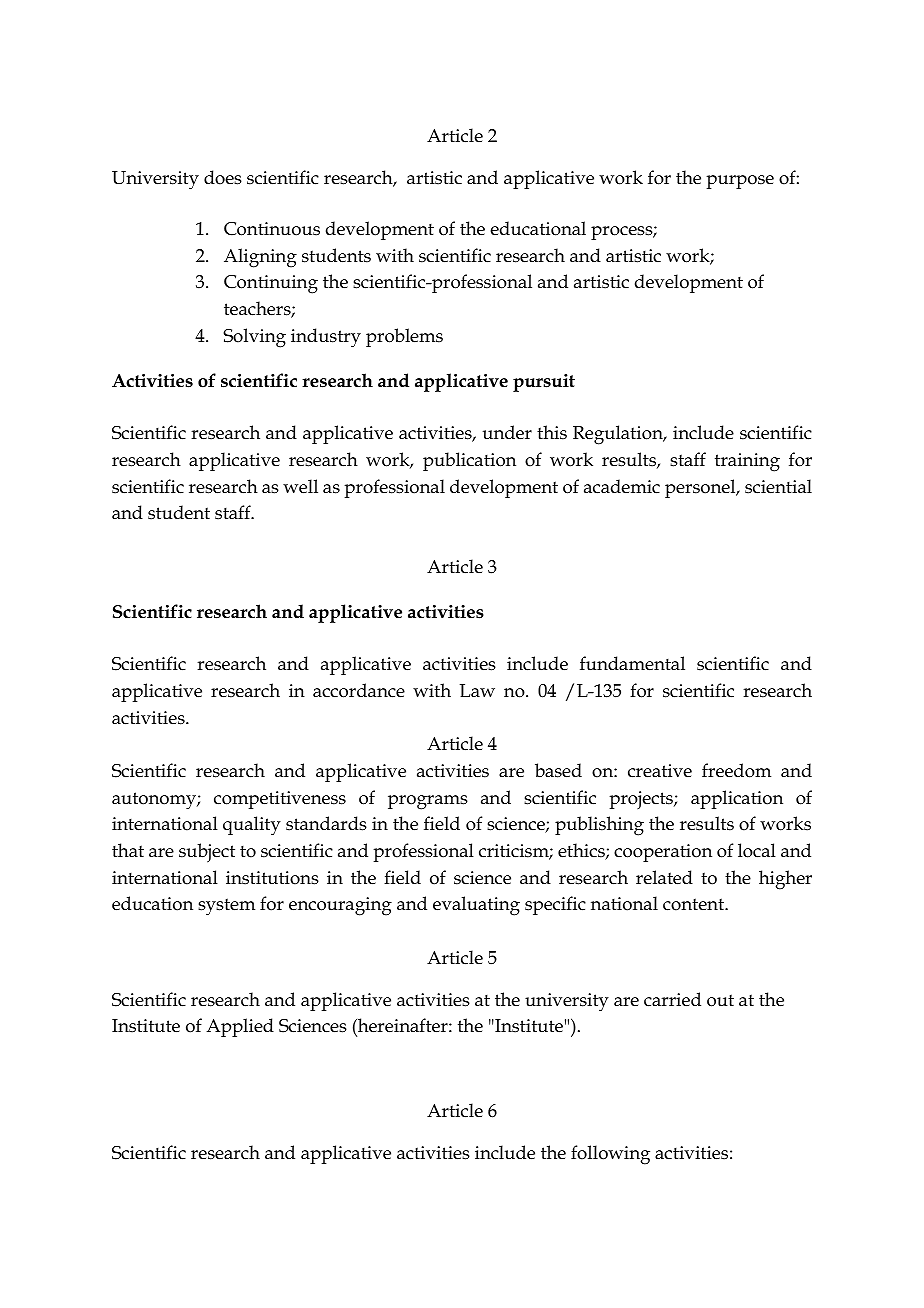  I want to click on Solving, so click(254, 338).
